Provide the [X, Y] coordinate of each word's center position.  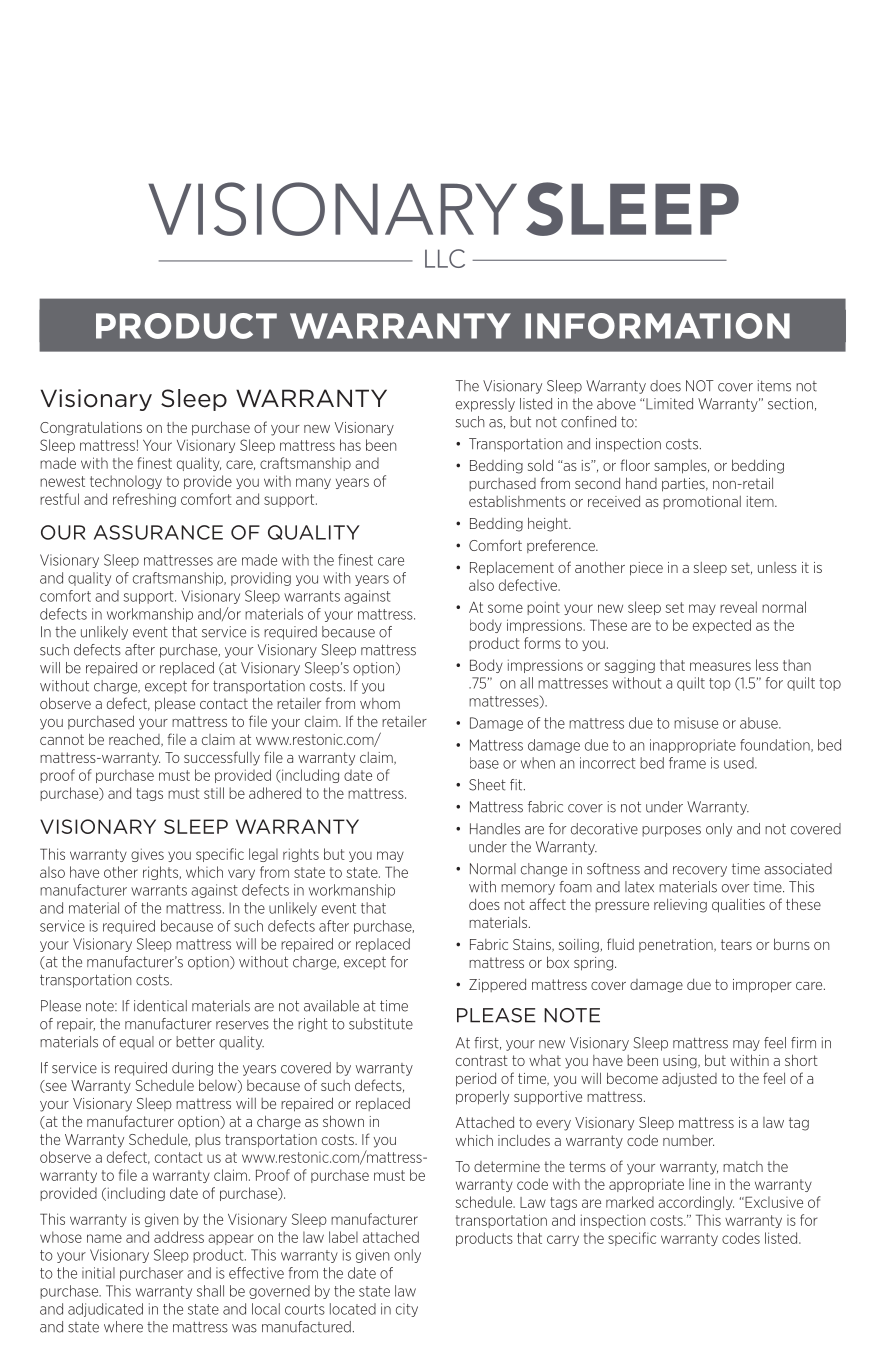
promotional [702, 502]
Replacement [512, 569]
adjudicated [105, 1310]
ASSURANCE [158, 532]
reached [135, 740]
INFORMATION [657, 326]
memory [528, 889]
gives [147, 855]
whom [380, 703]
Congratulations [91, 429]
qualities [738, 905]
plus [208, 1140]
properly [482, 1097]
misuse [696, 723]
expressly [485, 405]
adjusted [689, 1080]
